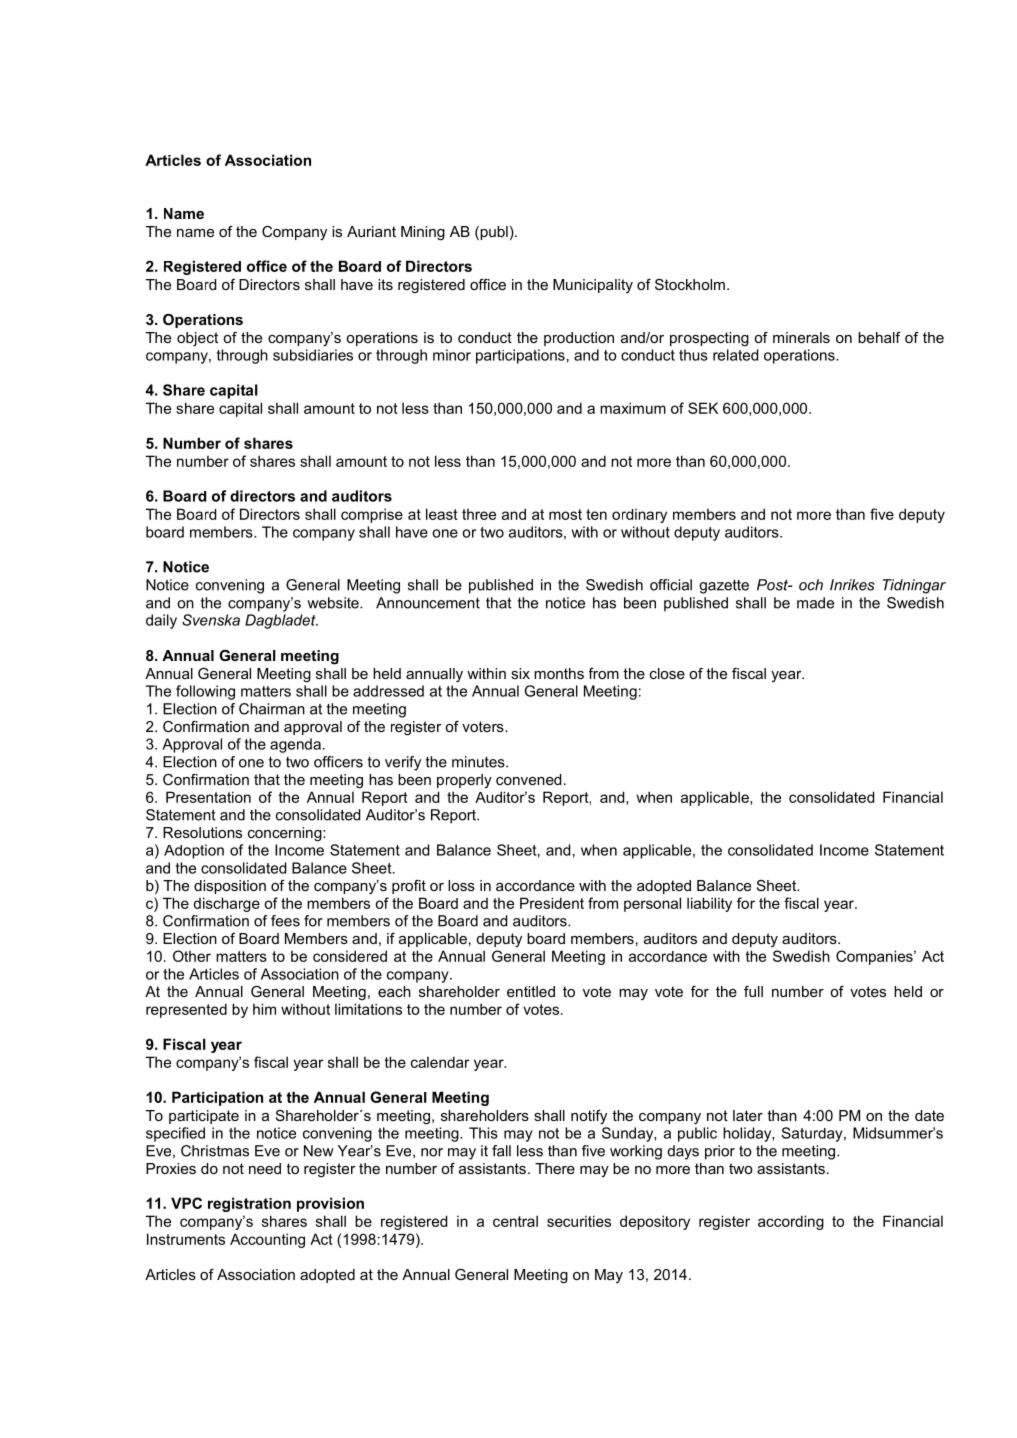 This screenshot has width=1017, height=1438. What do you see at coordinates (272, 709) in the screenshot?
I see `Chairman` at bounding box center [272, 709].
